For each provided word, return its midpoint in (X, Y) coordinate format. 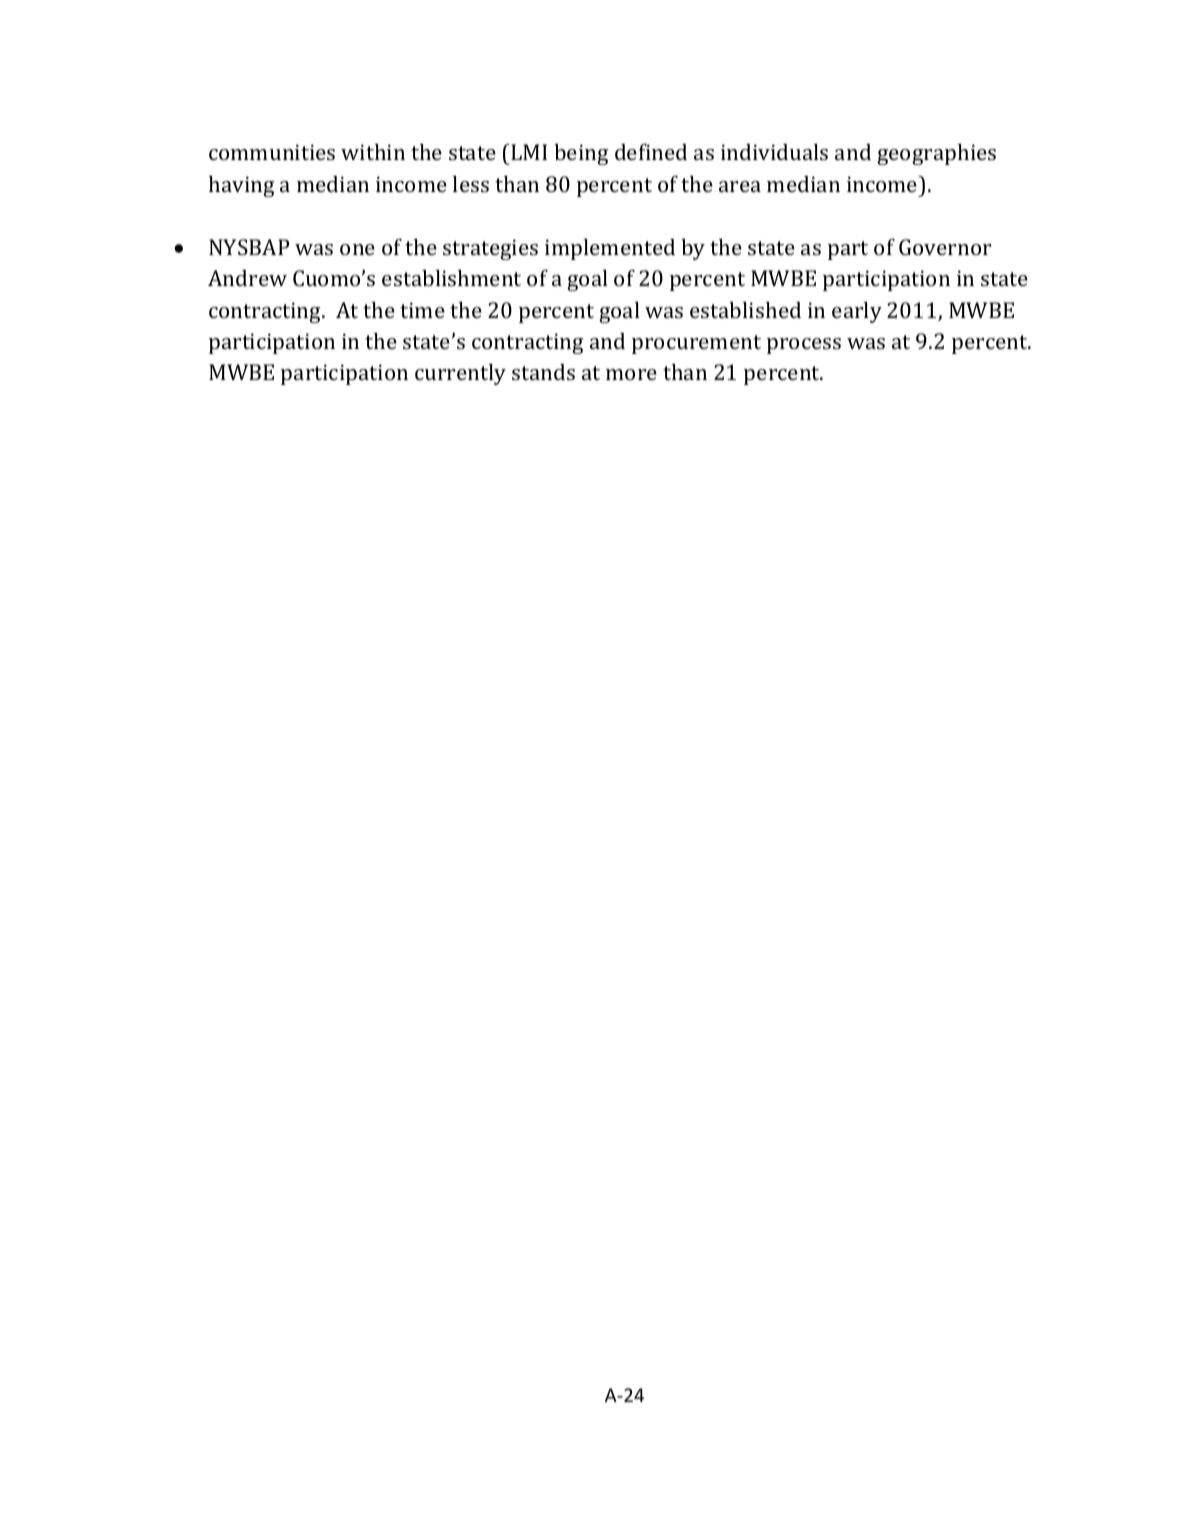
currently (460, 374)
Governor (945, 247)
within (373, 152)
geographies (936, 154)
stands (543, 372)
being (581, 154)
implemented (610, 249)
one (357, 249)
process (804, 346)
